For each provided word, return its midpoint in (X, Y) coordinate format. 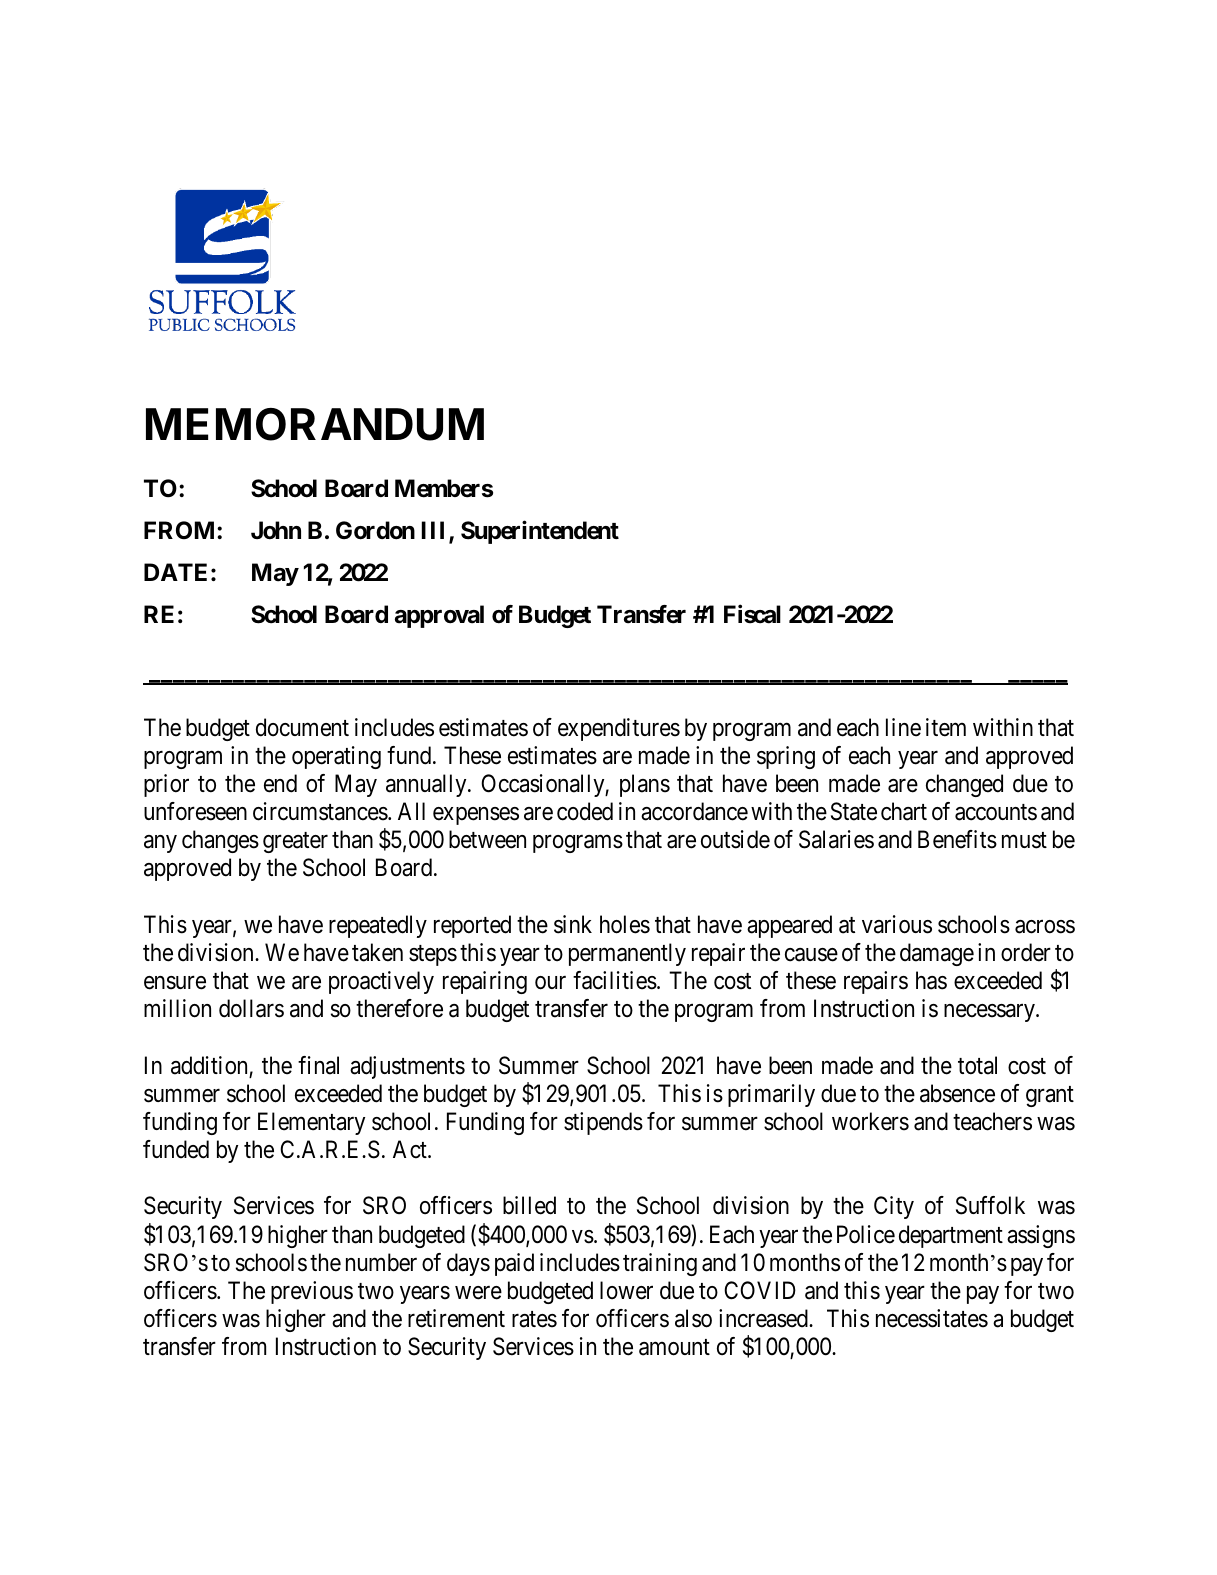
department (951, 1236)
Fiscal (752, 614)
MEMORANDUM (315, 424)
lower (626, 1290)
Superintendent (540, 532)
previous (312, 1292)
